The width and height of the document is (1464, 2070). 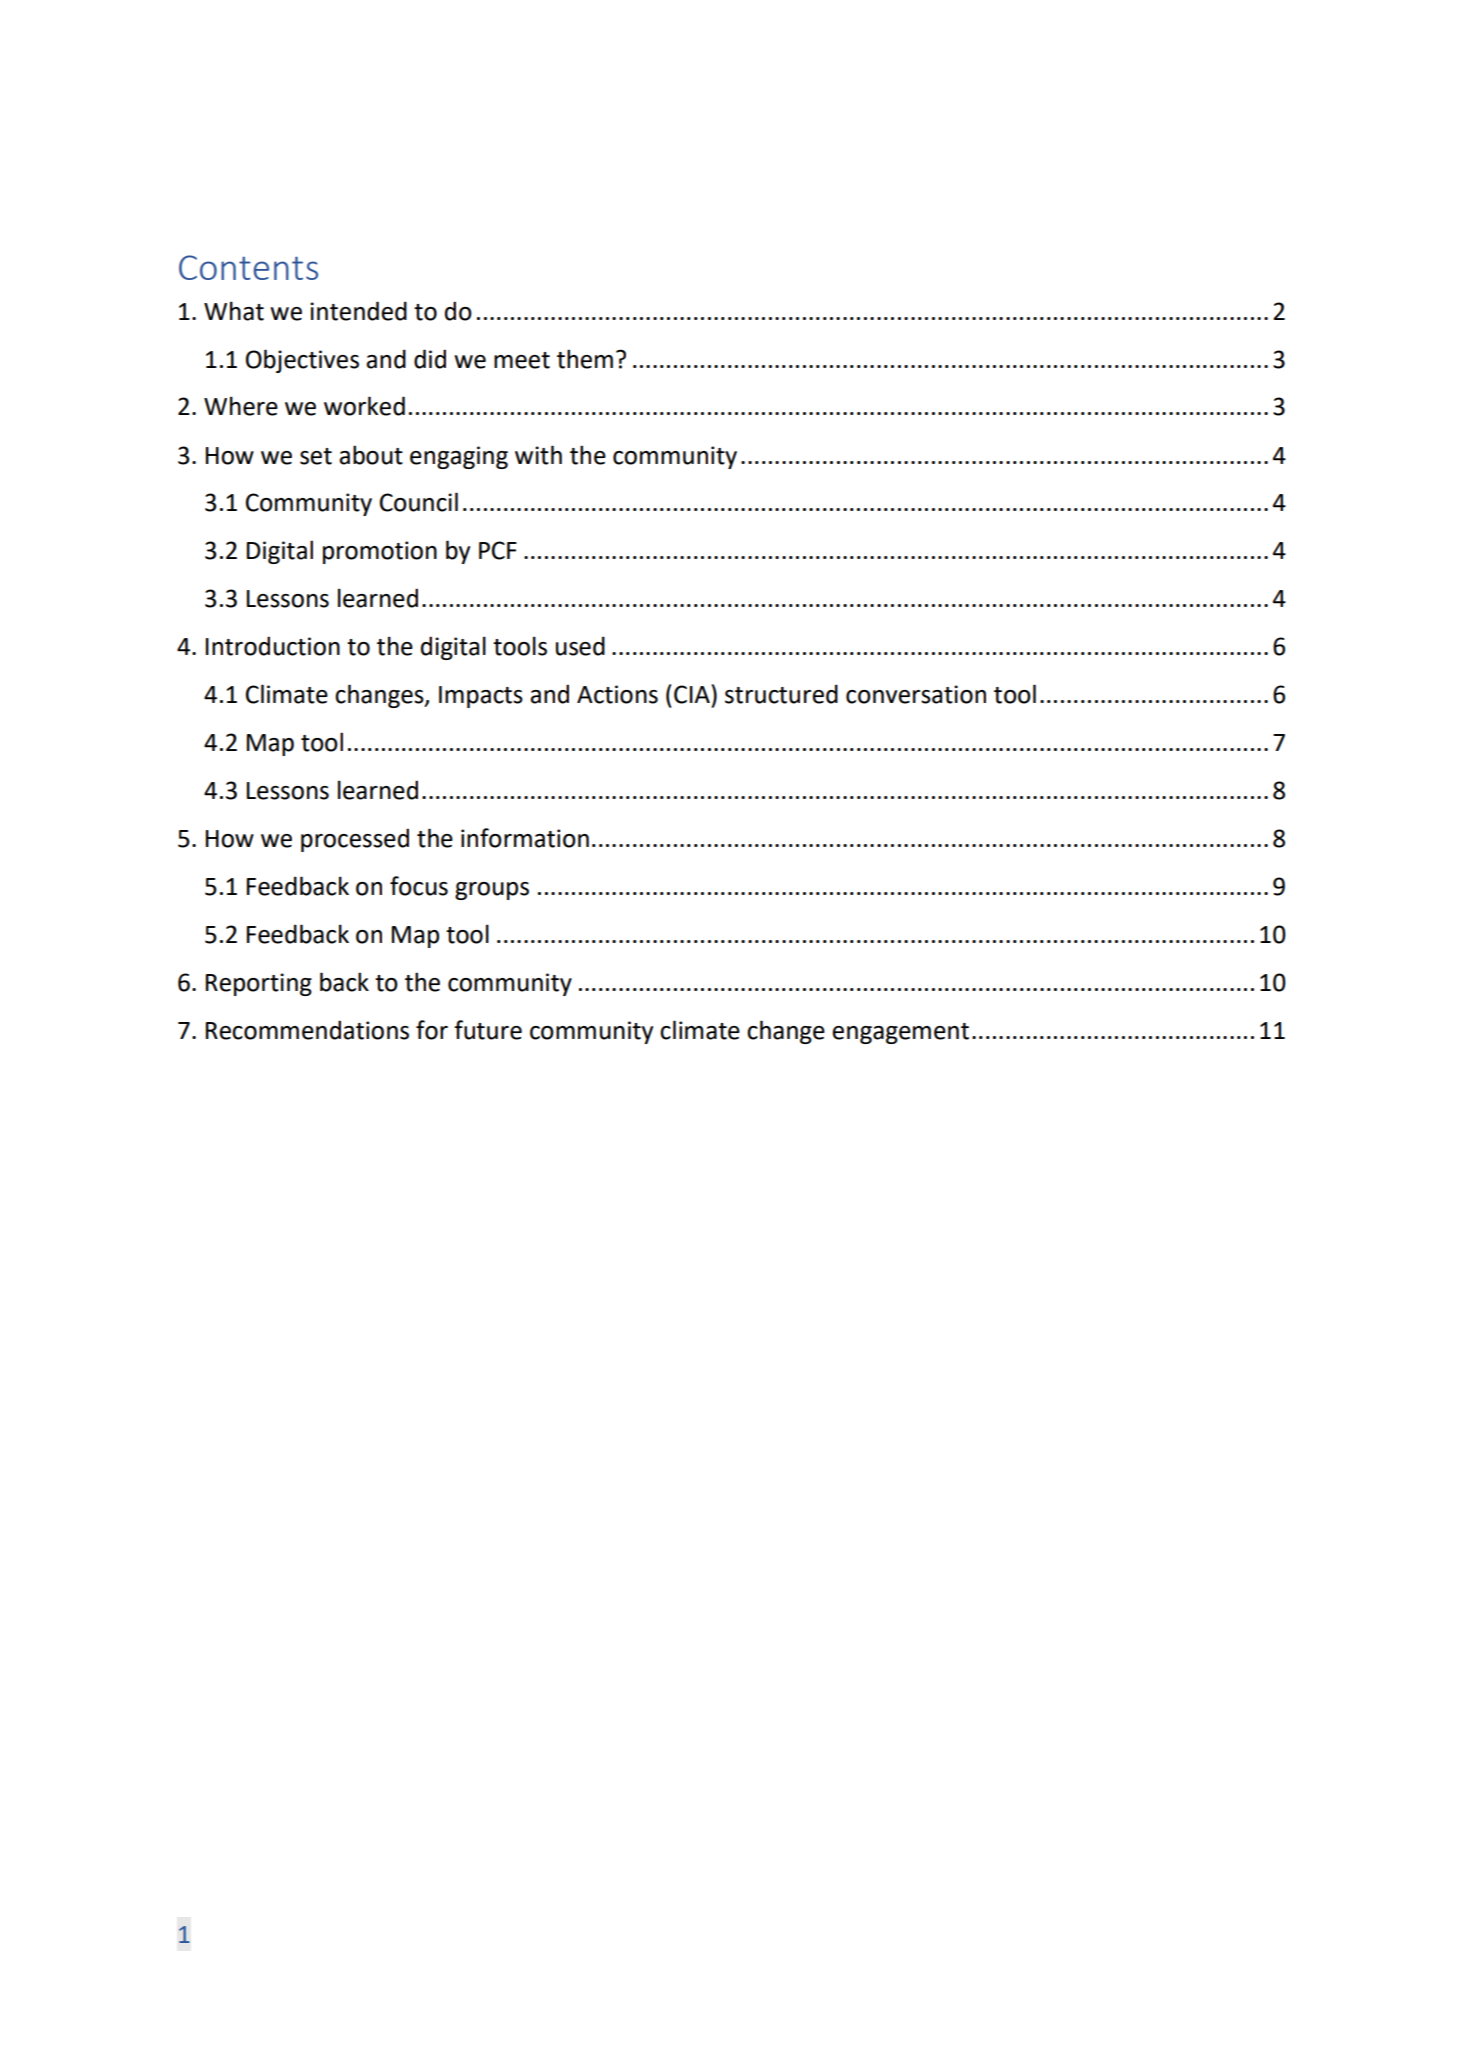 I want to click on intended, so click(x=358, y=311).
